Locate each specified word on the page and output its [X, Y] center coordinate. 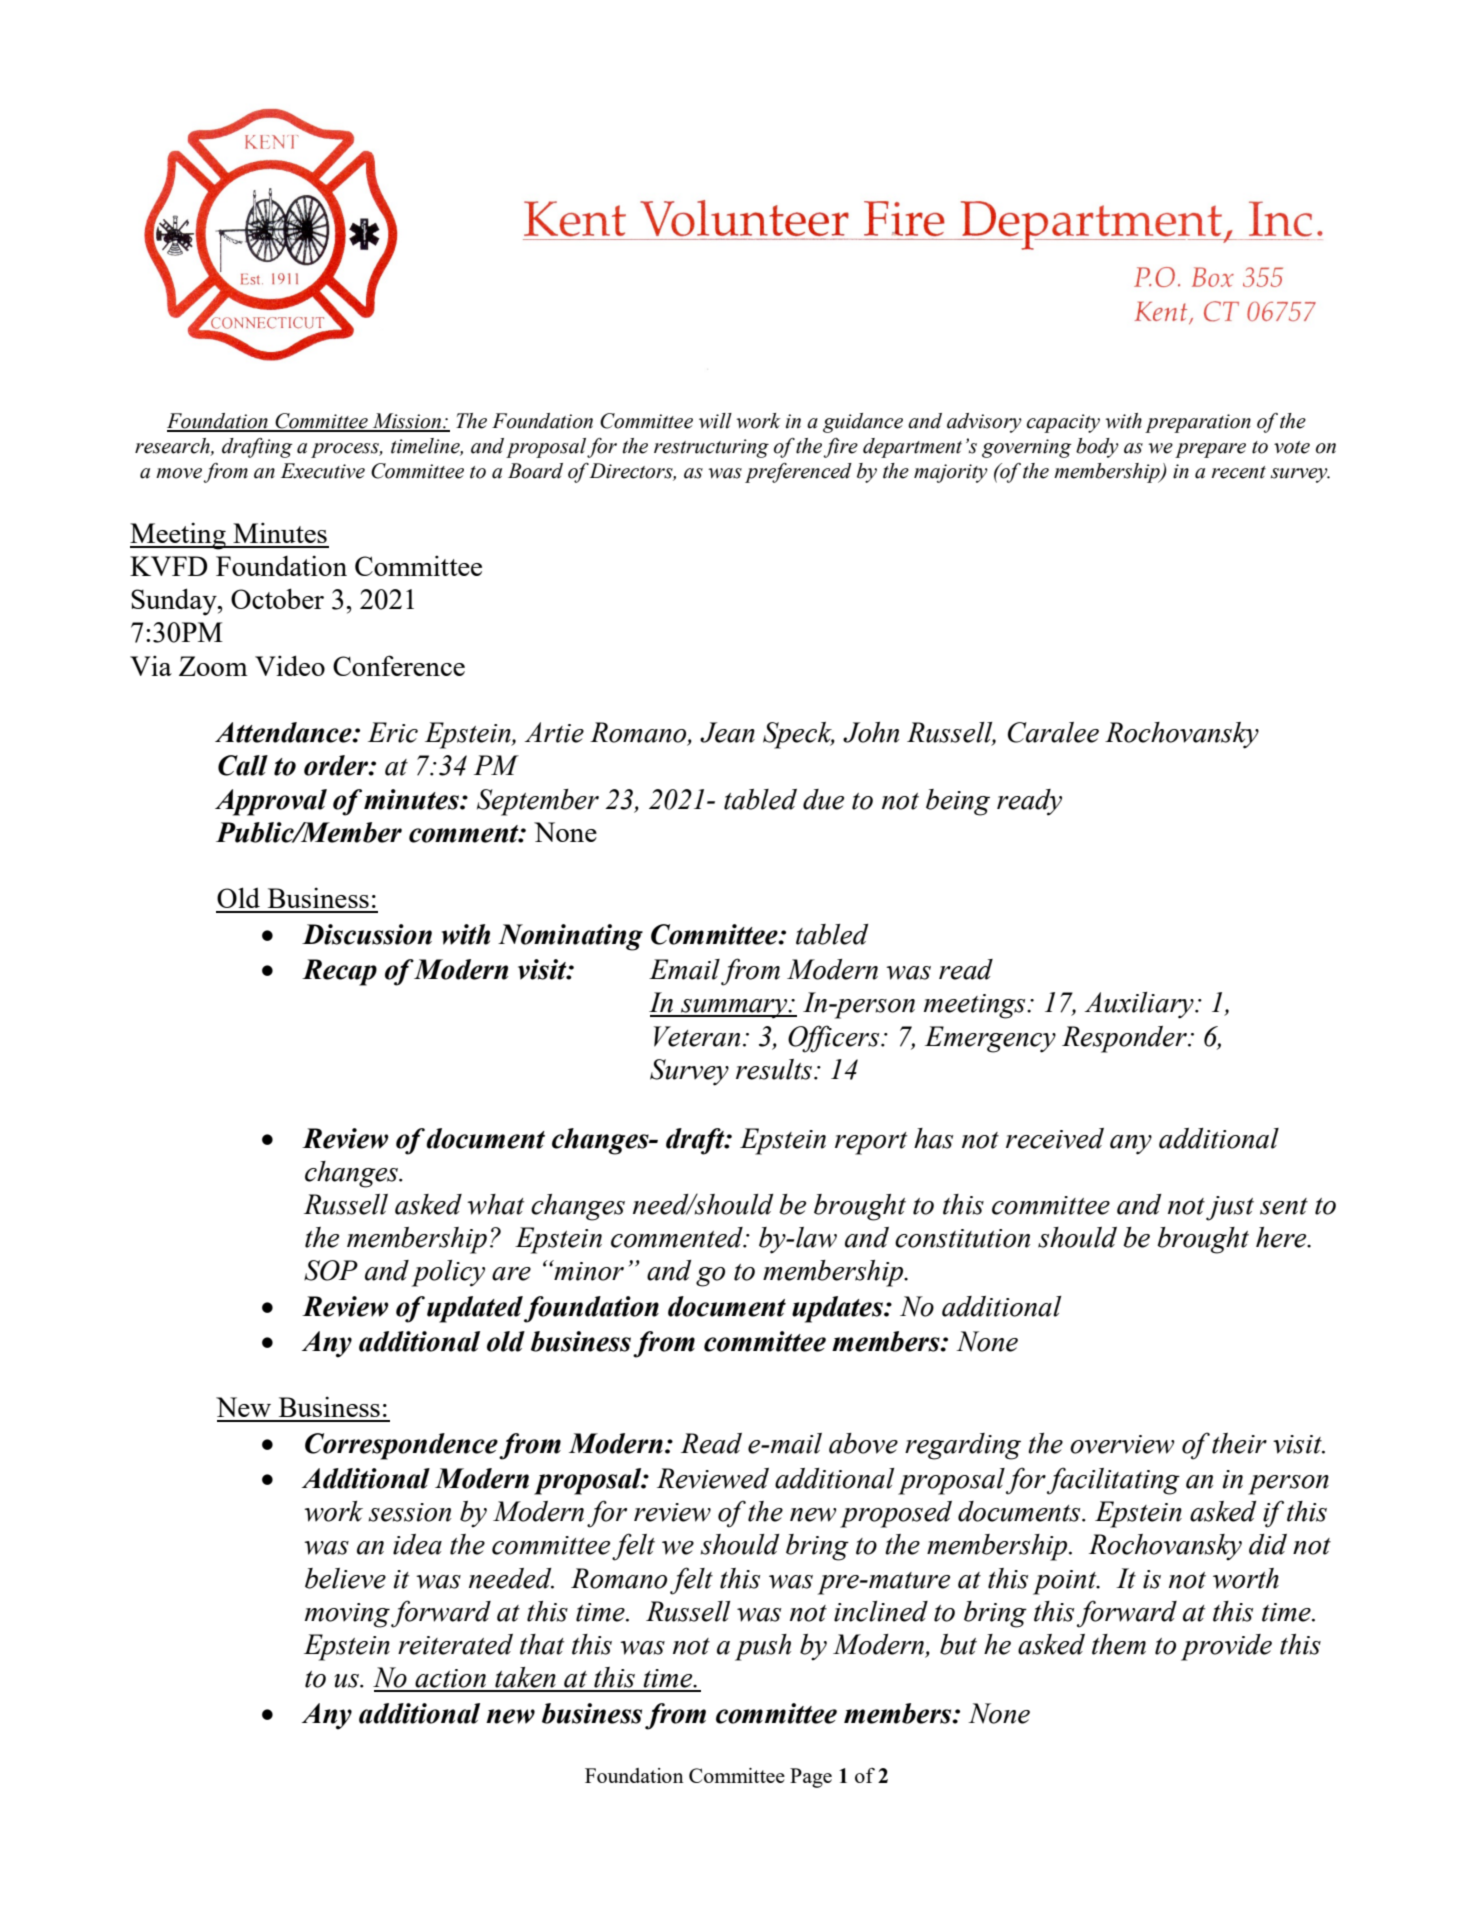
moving [347, 1615]
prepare [1210, 450]
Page [811, 1778]
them [1119, 1644]
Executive [323, 471]
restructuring [711, 448]
